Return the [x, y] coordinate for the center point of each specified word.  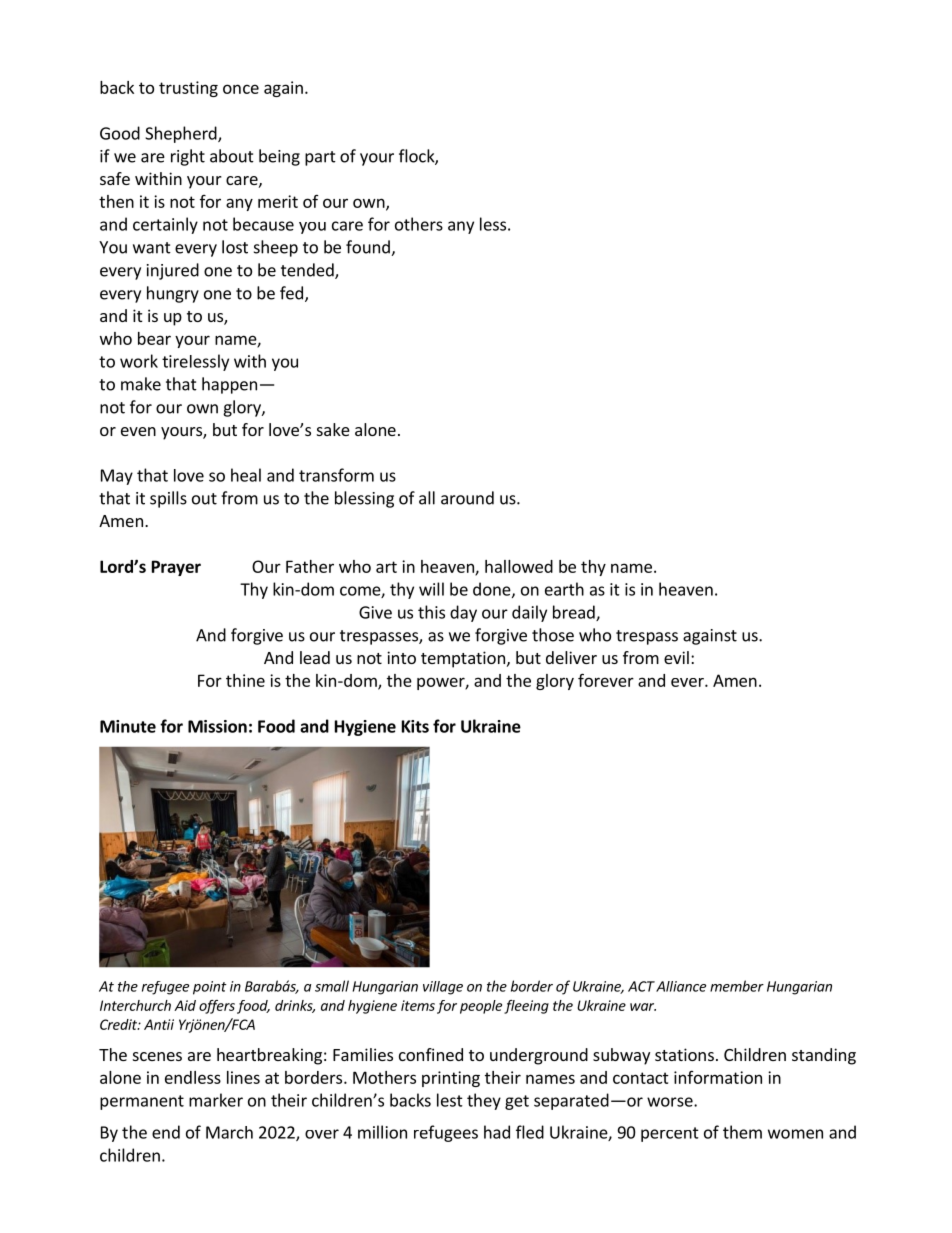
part [320, 158]
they [484, 1101]
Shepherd [182, 134]
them [742, 1132]
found [369, 248]
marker [216, 1100]
